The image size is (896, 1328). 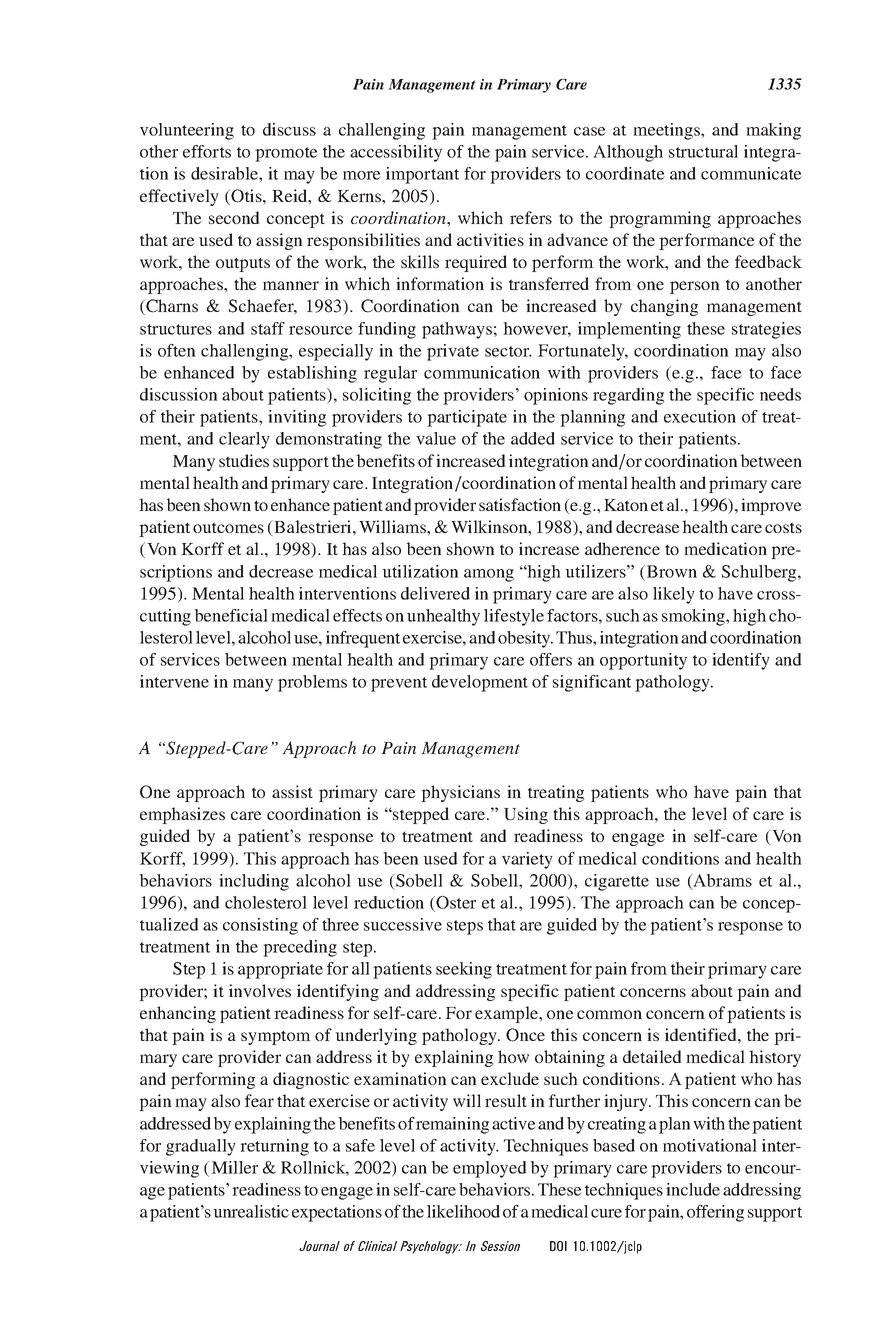 I want to click on consisting, so click(x=260, y=926).
